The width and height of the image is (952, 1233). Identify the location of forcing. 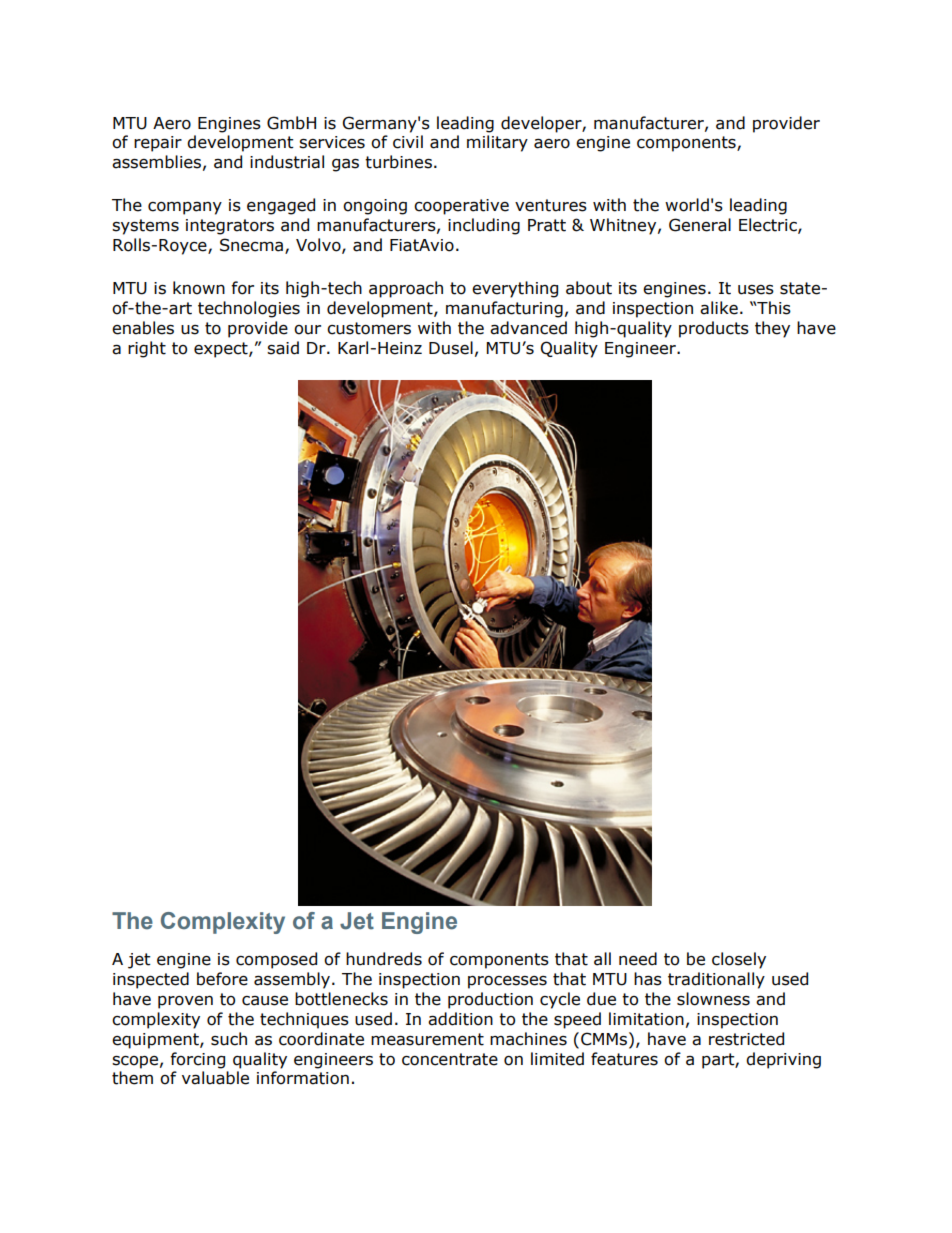
(197, 1060).
